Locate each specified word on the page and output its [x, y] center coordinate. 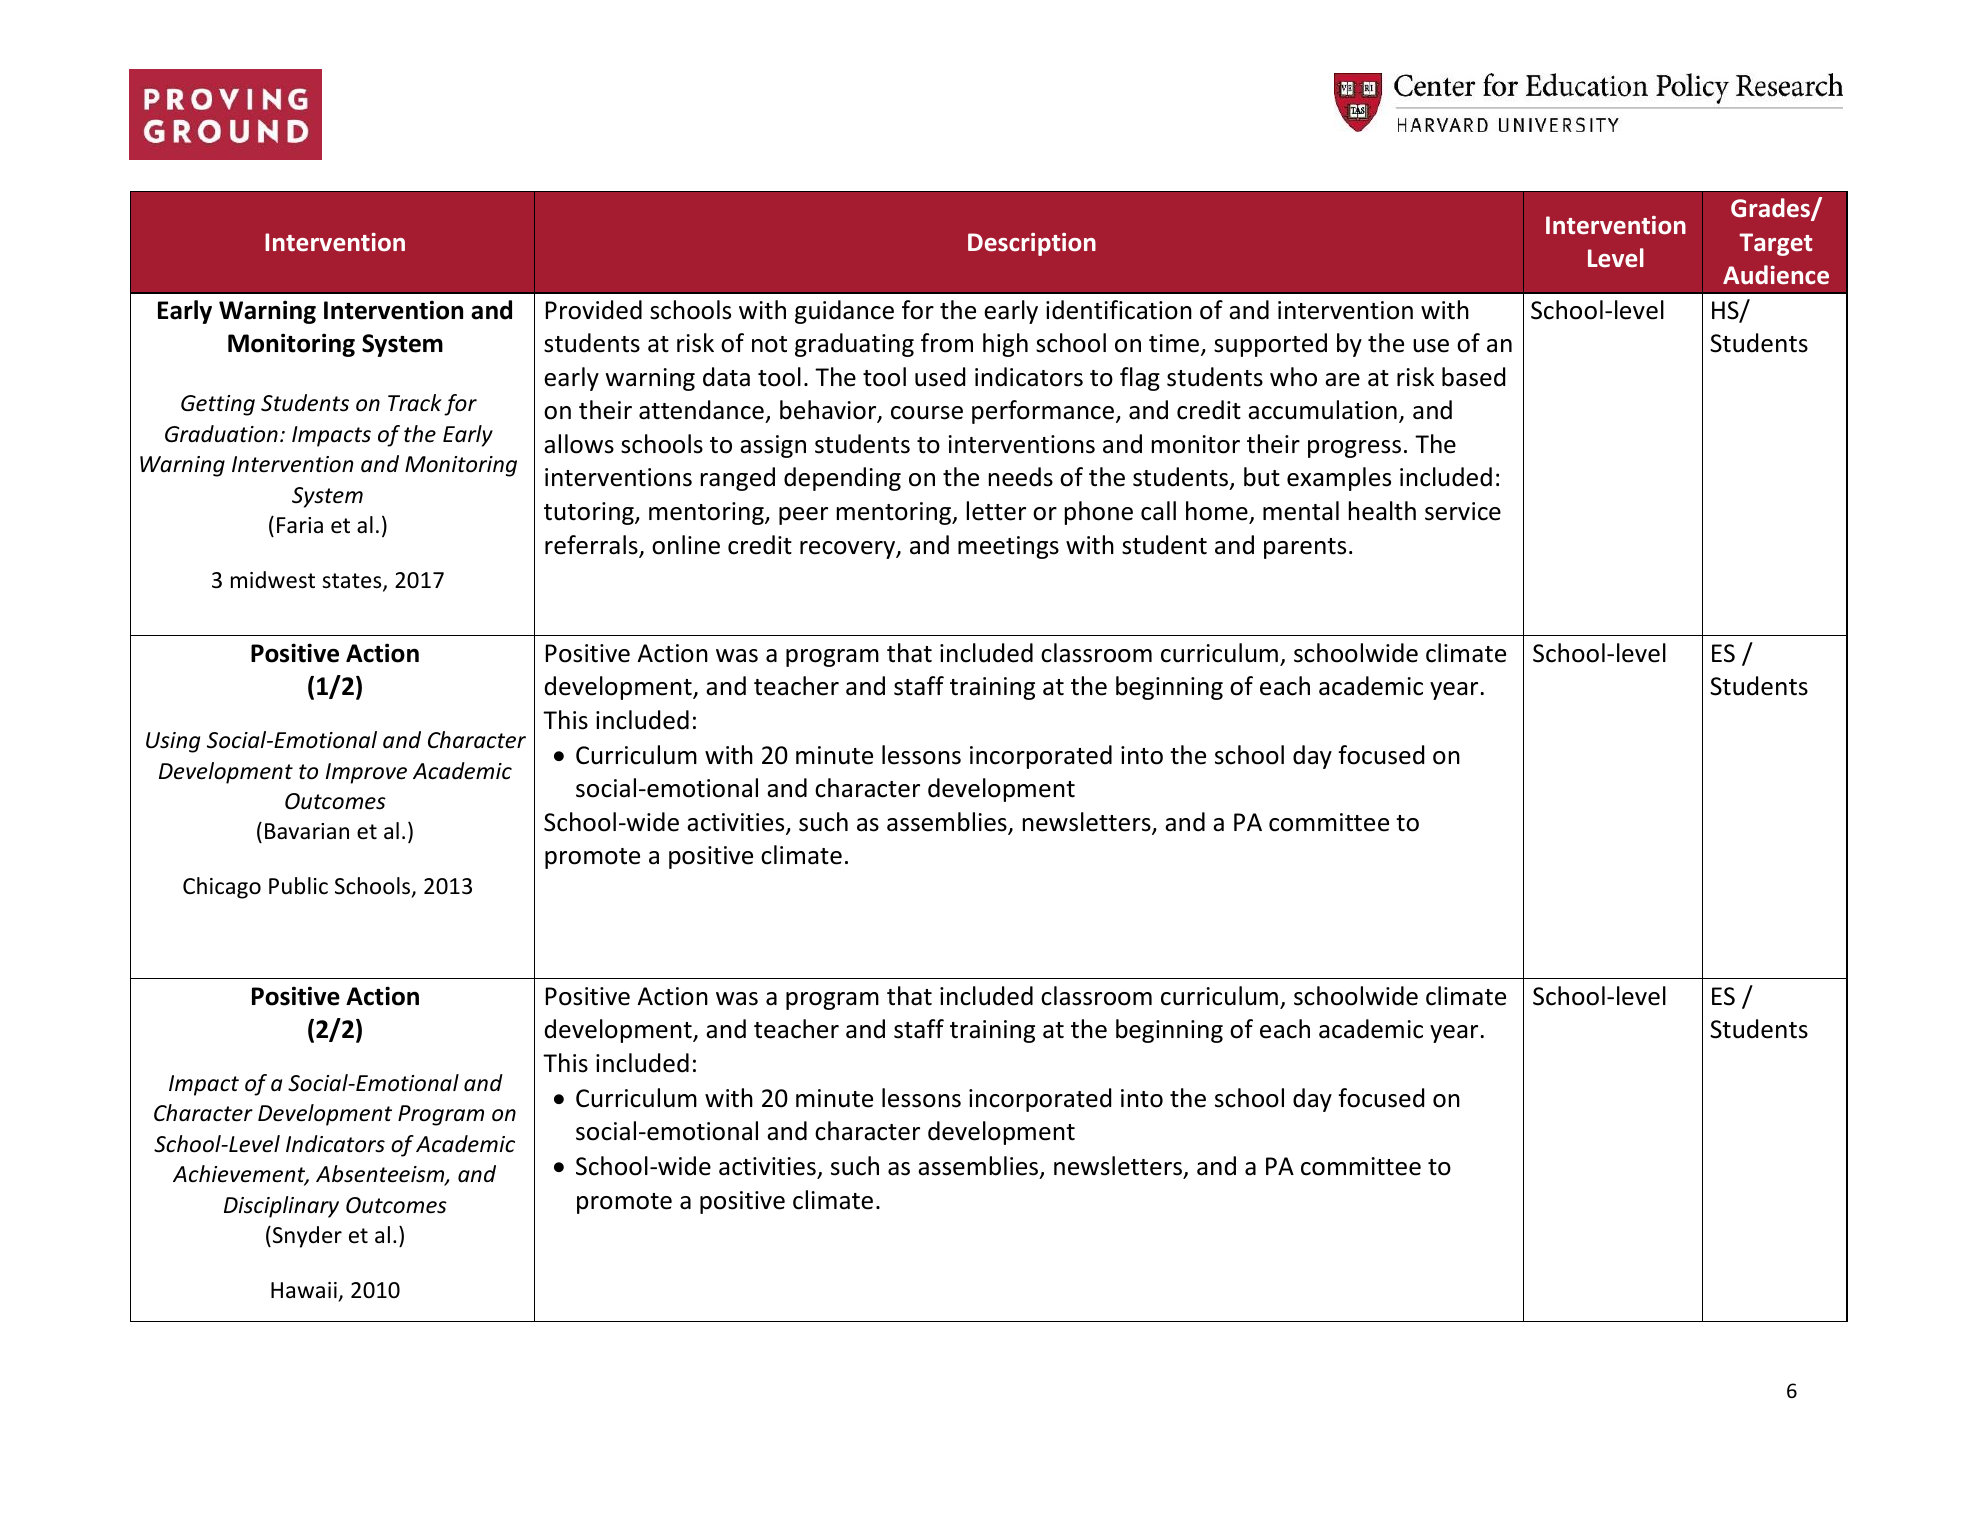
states [353, 582]
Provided [594, 310]
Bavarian [307, 831]
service [1463, 511]
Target [1776, 244]
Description [1032, 244]
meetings [1008, 547]
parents [1305, 548]
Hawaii [304, 1290]
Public [298, 886]
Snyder [306, 1237]
